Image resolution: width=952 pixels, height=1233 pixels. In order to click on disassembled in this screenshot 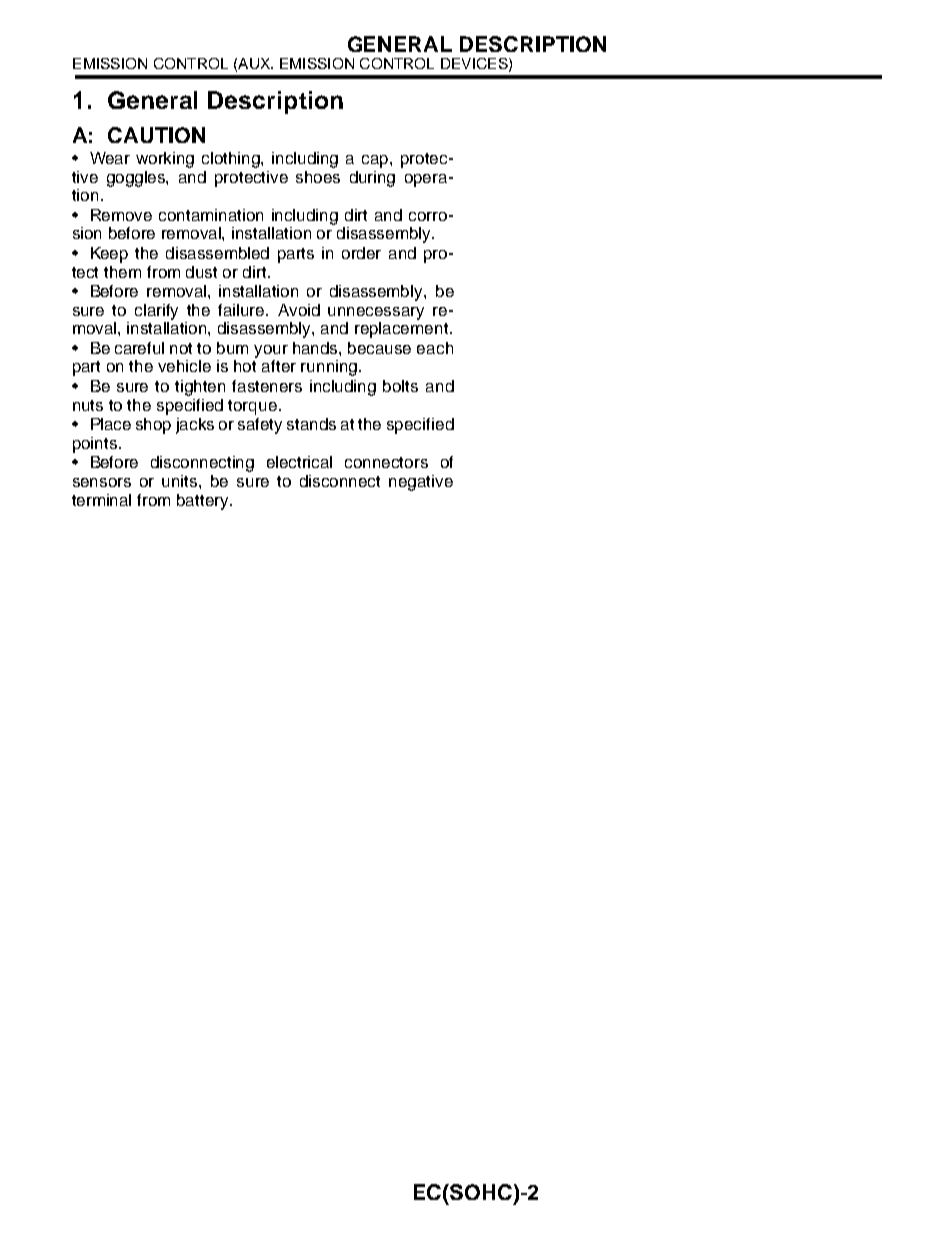, I will do `click(217, 253)`.
